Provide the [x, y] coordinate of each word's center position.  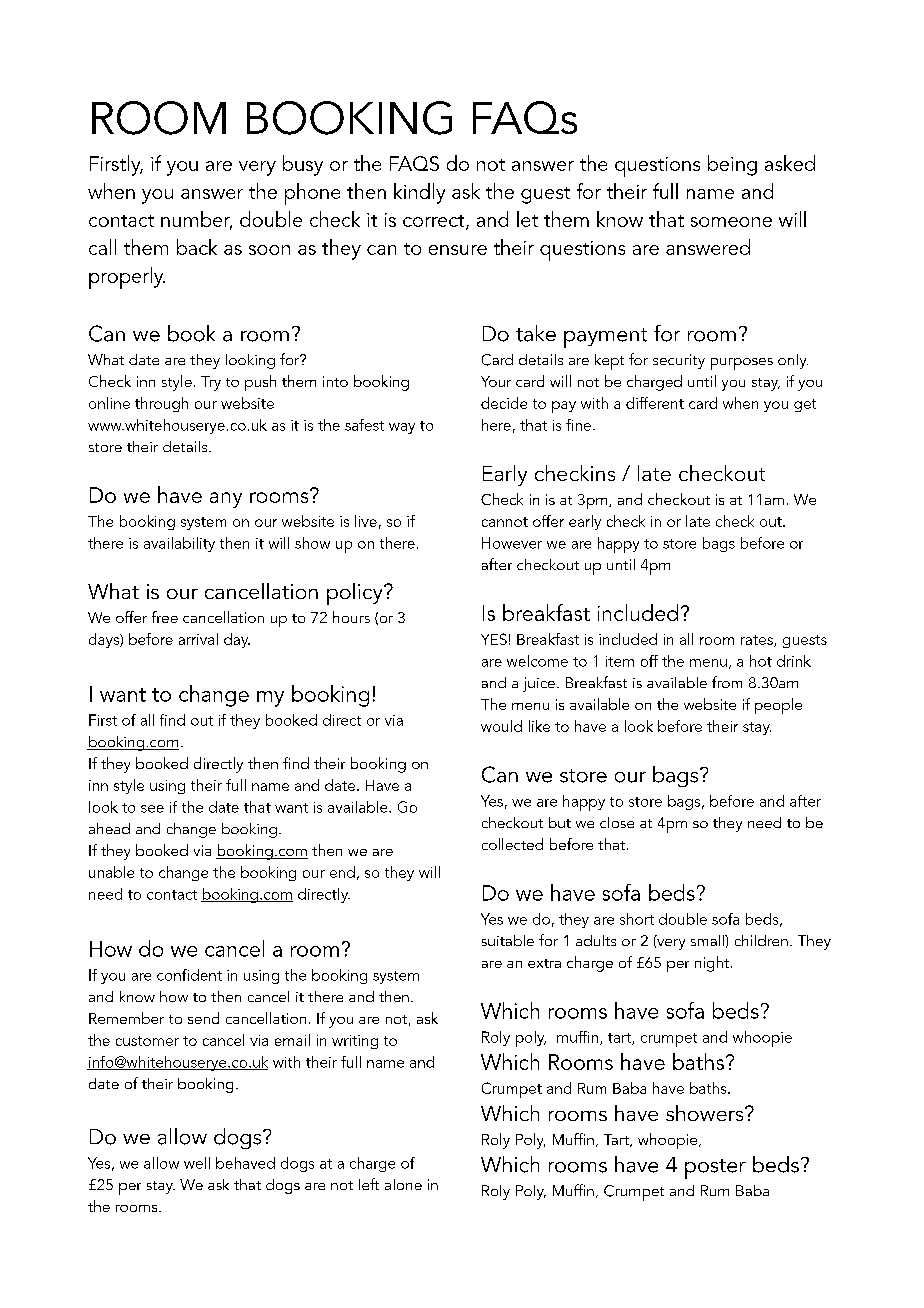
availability [179, 544]
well [197, 1163]
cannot [505, 522]
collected [512, 844]
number [196, 220]
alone [403, 1184]
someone [731, 222]
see [152, 809]
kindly [419, 193]
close [617, 822]
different [655, 403]
